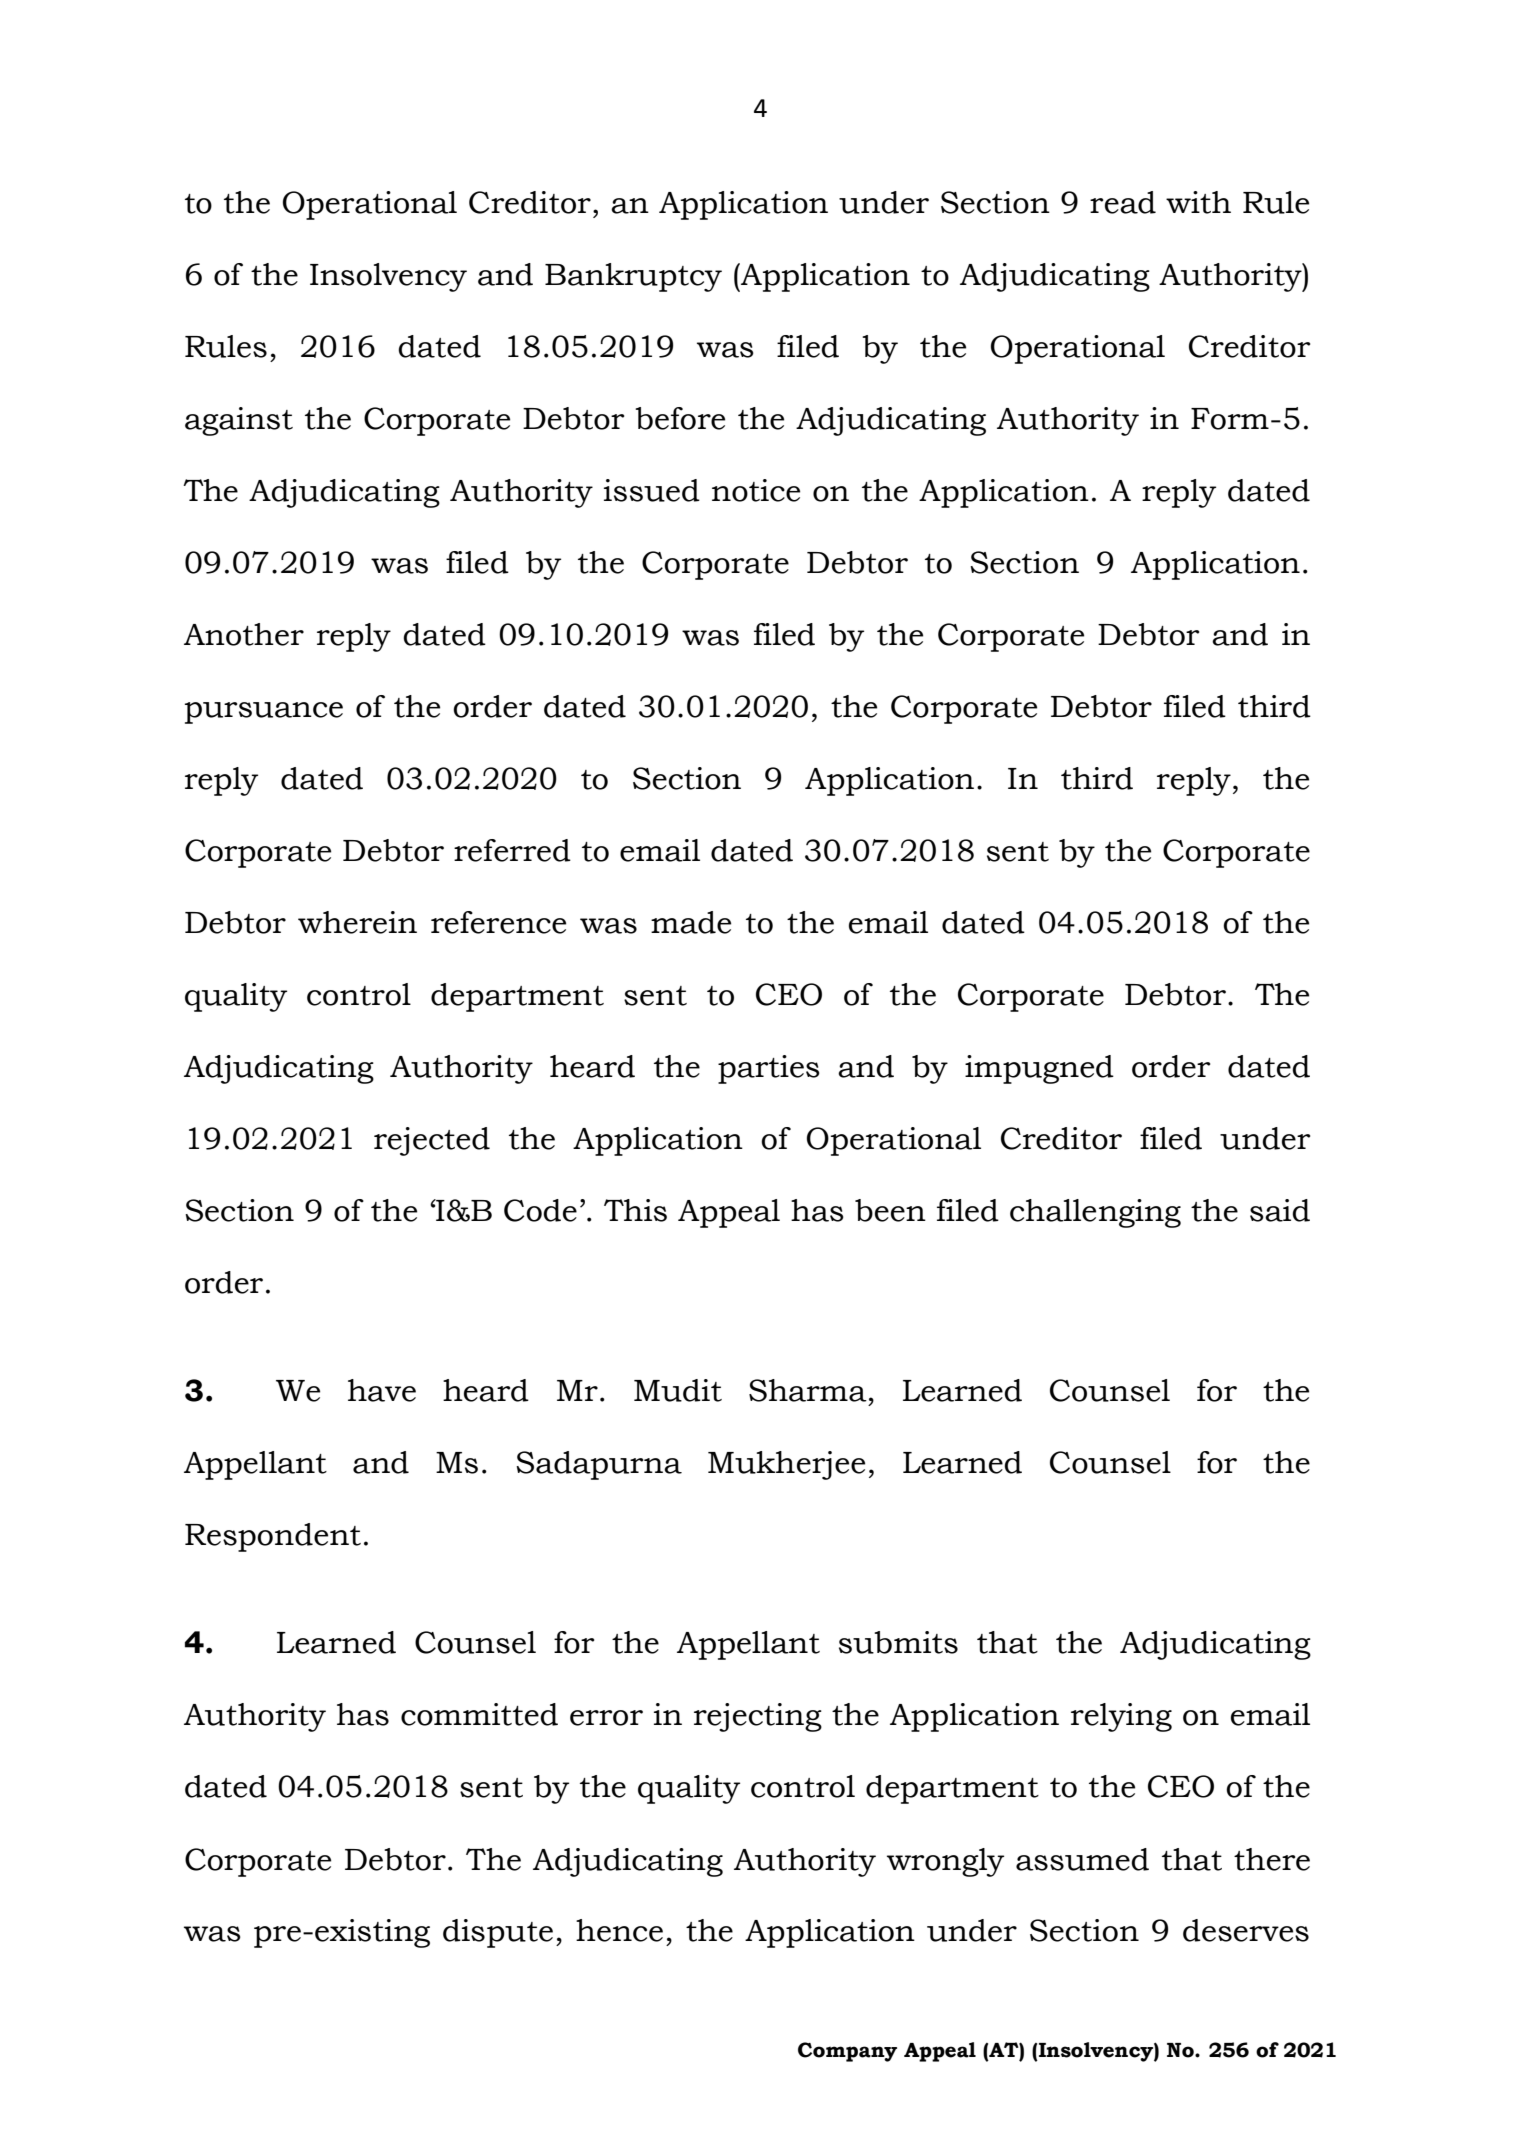 The image size is (1521, 2152). What do you see at coordinates (1246, 1930) in the image?
I see `deserves` at bounding box center [1246, 1930].
